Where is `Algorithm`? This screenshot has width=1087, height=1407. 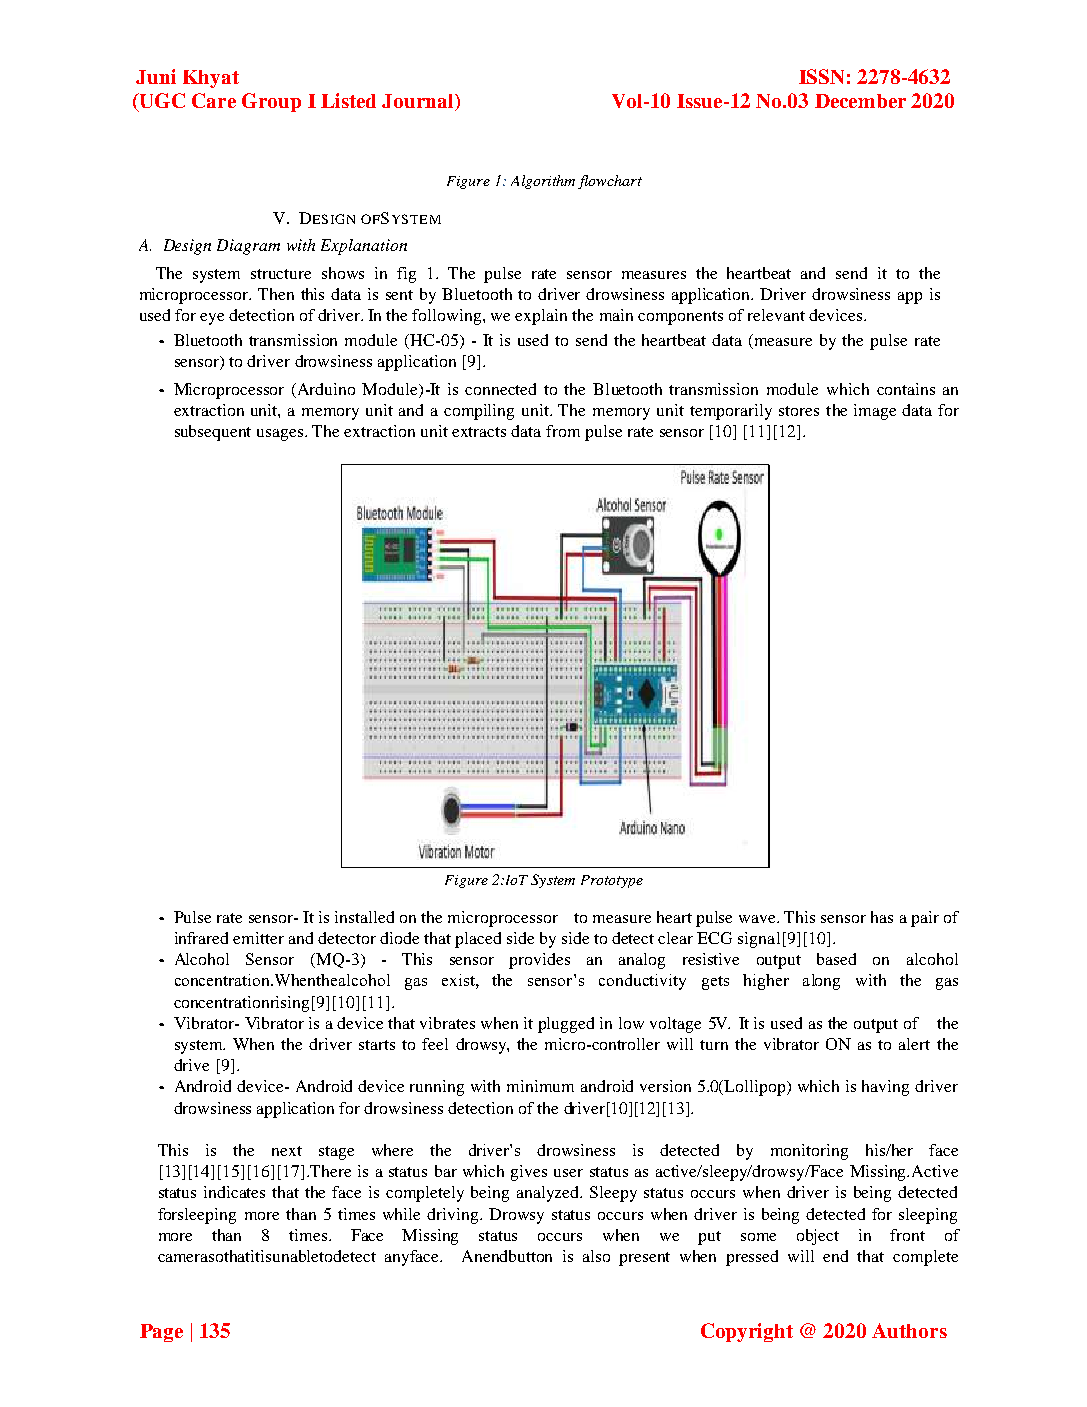 Algorithm is located at coordinates (543, 182).
